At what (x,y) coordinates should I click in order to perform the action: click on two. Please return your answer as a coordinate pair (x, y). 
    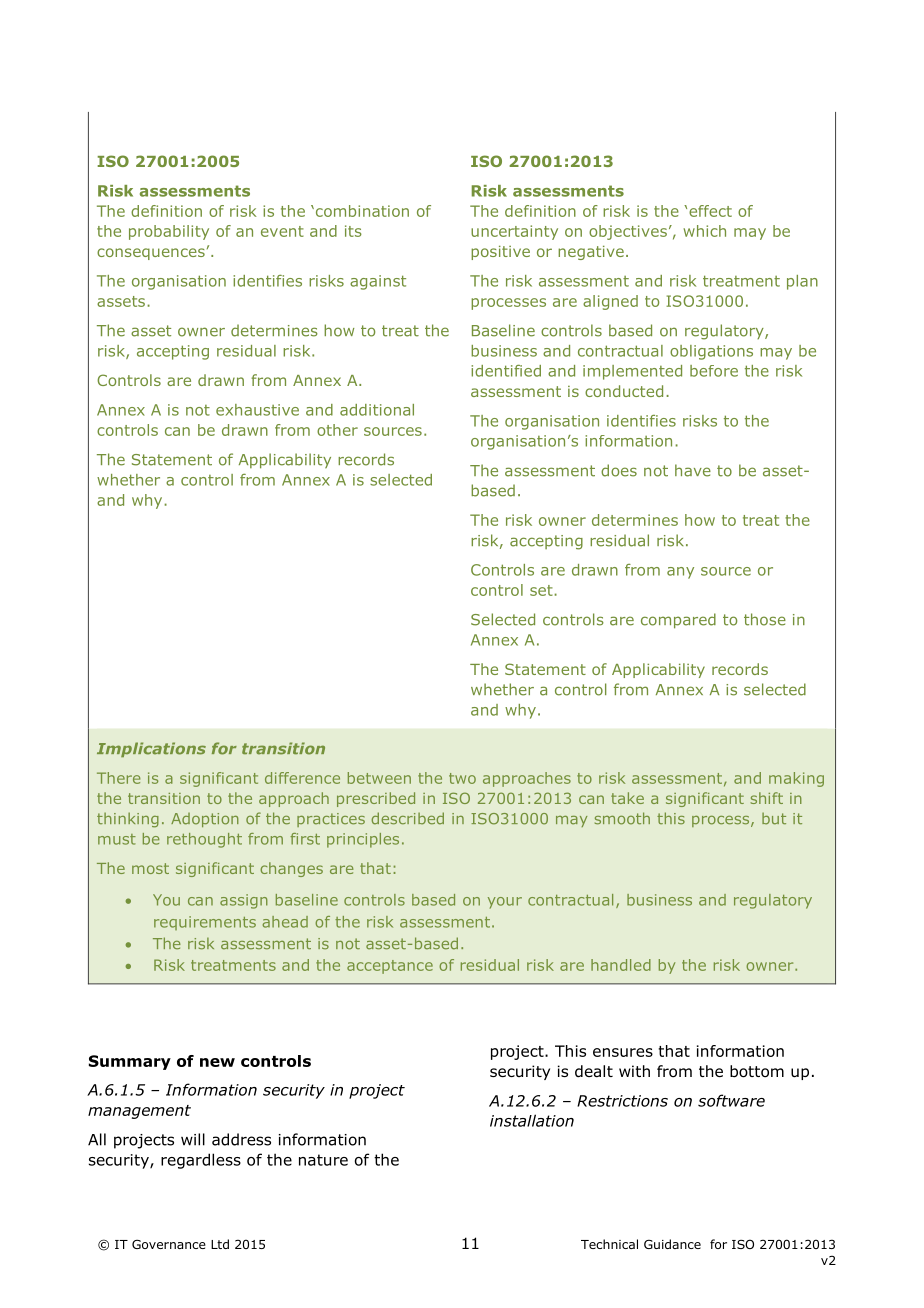
    Looking at the image, I should click on (462, 778).
